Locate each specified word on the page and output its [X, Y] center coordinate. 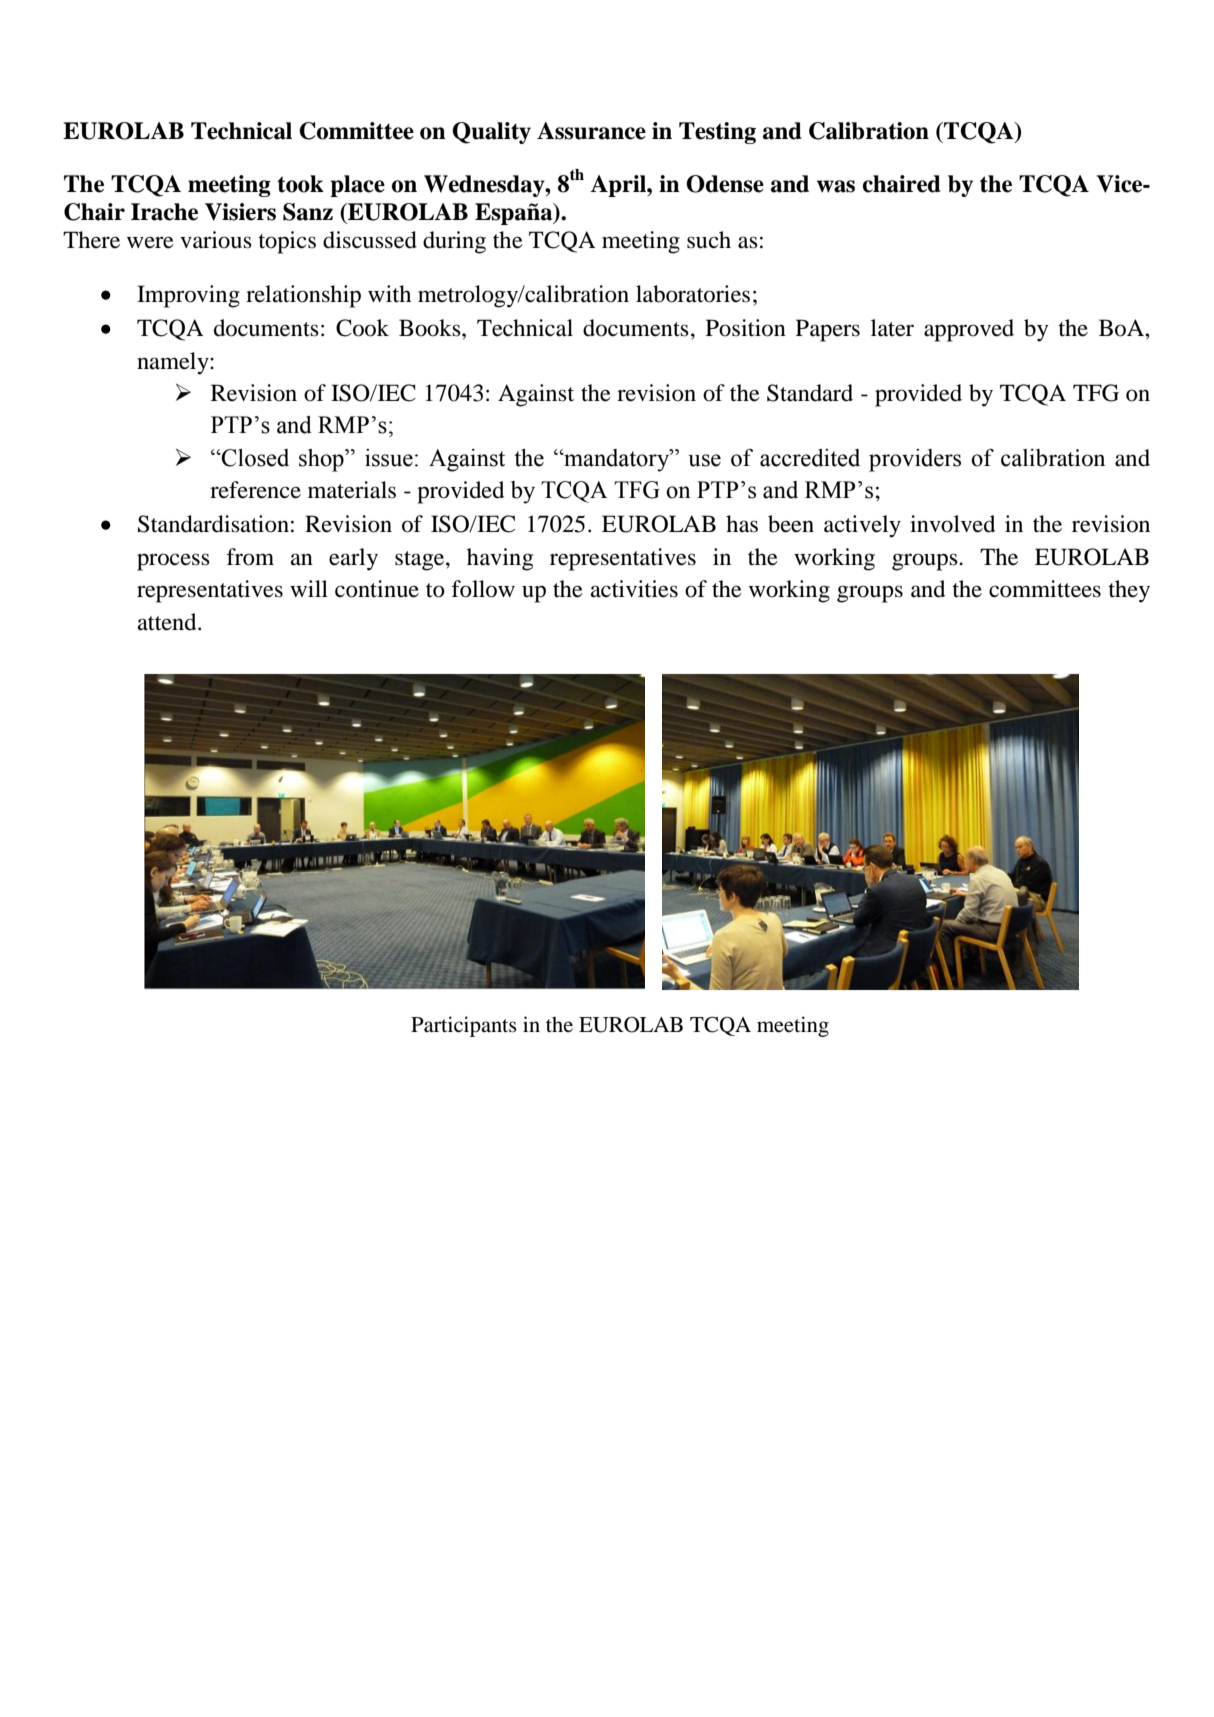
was [836, 186]
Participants [464, 1026]
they [1129, 591]
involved [952, 524]
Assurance [591, 131]
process [173, 562]
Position [746, 328]
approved [969, 330]
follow [483, 589]
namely [174, 363]
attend [168, 622]
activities [634, 589]
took [300, 184]
